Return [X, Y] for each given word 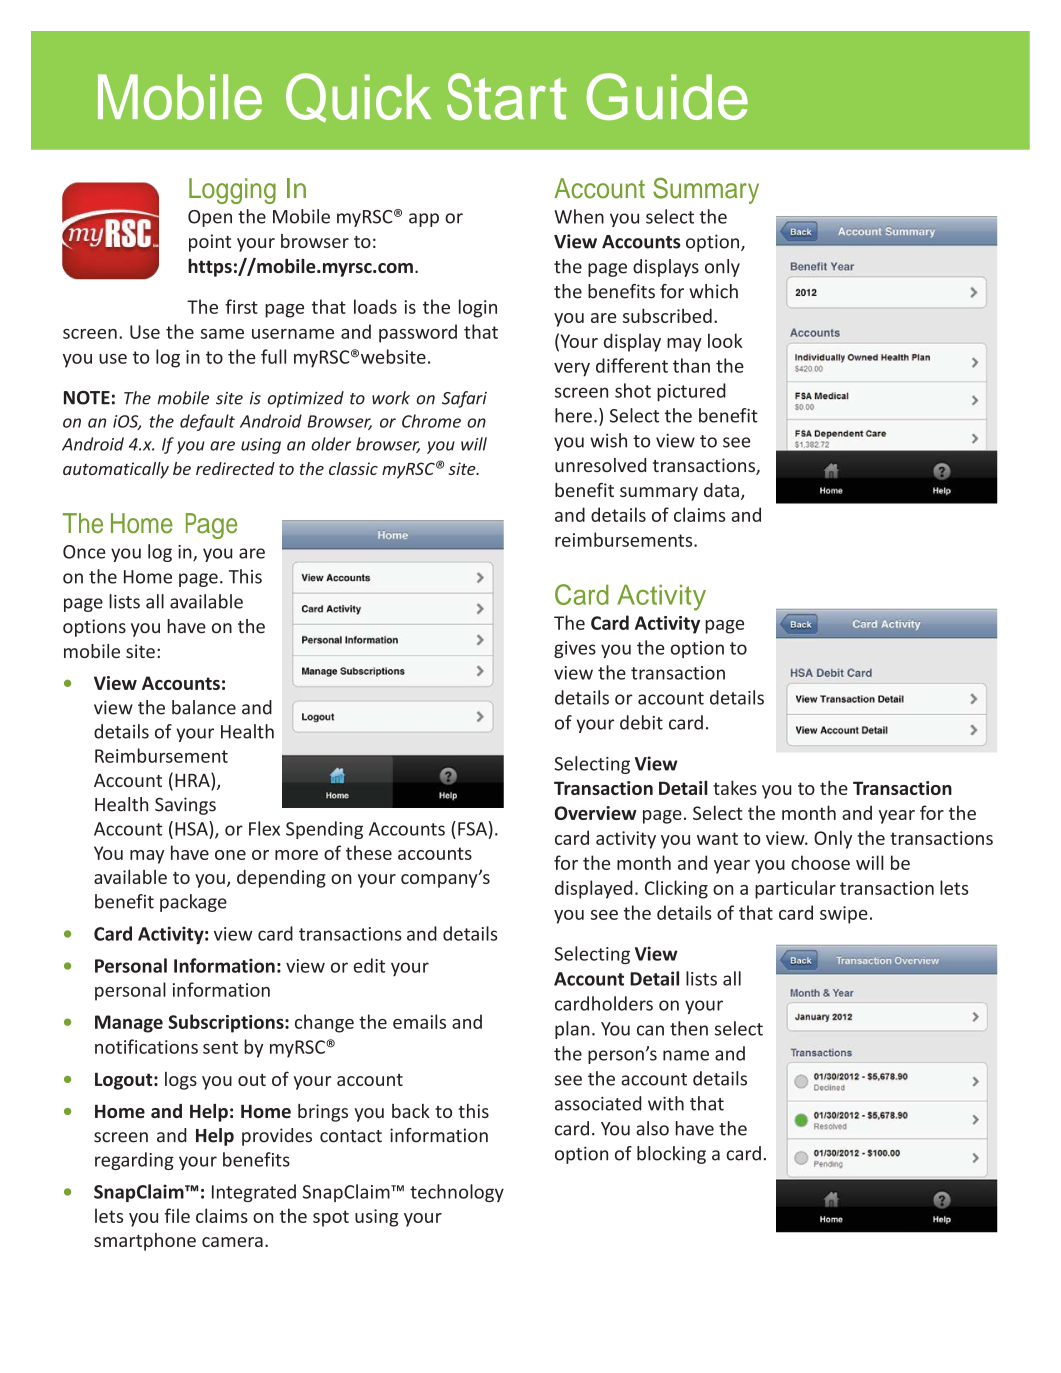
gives [575, 649]
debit [641, 722]
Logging [232, 191]
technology [457, 1193]
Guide [667, 96]
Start [507, 96]
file [177, 1215]
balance [204, 707]
